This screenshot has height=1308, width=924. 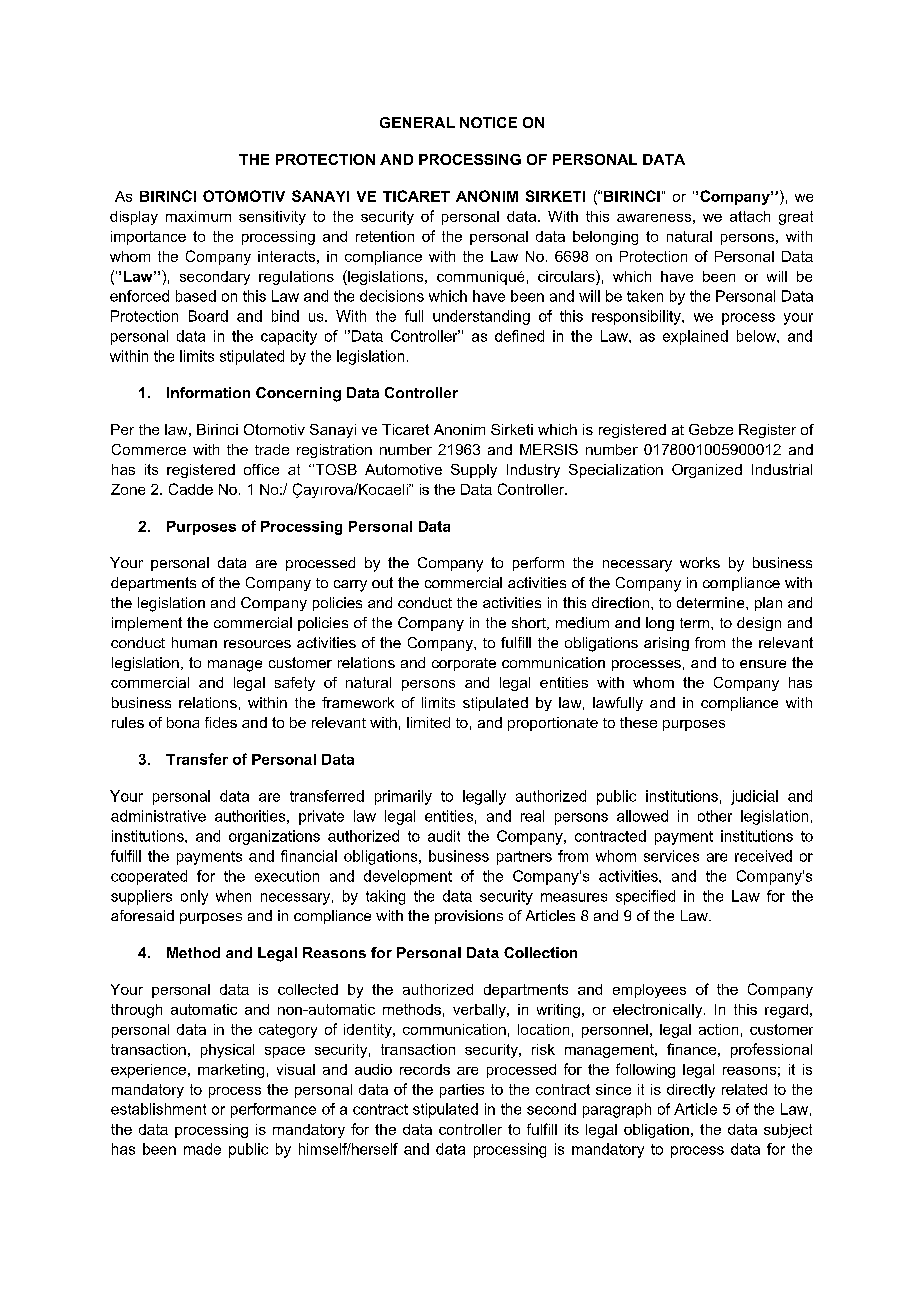 I want to click on made, so click(x=202, y=1149).
